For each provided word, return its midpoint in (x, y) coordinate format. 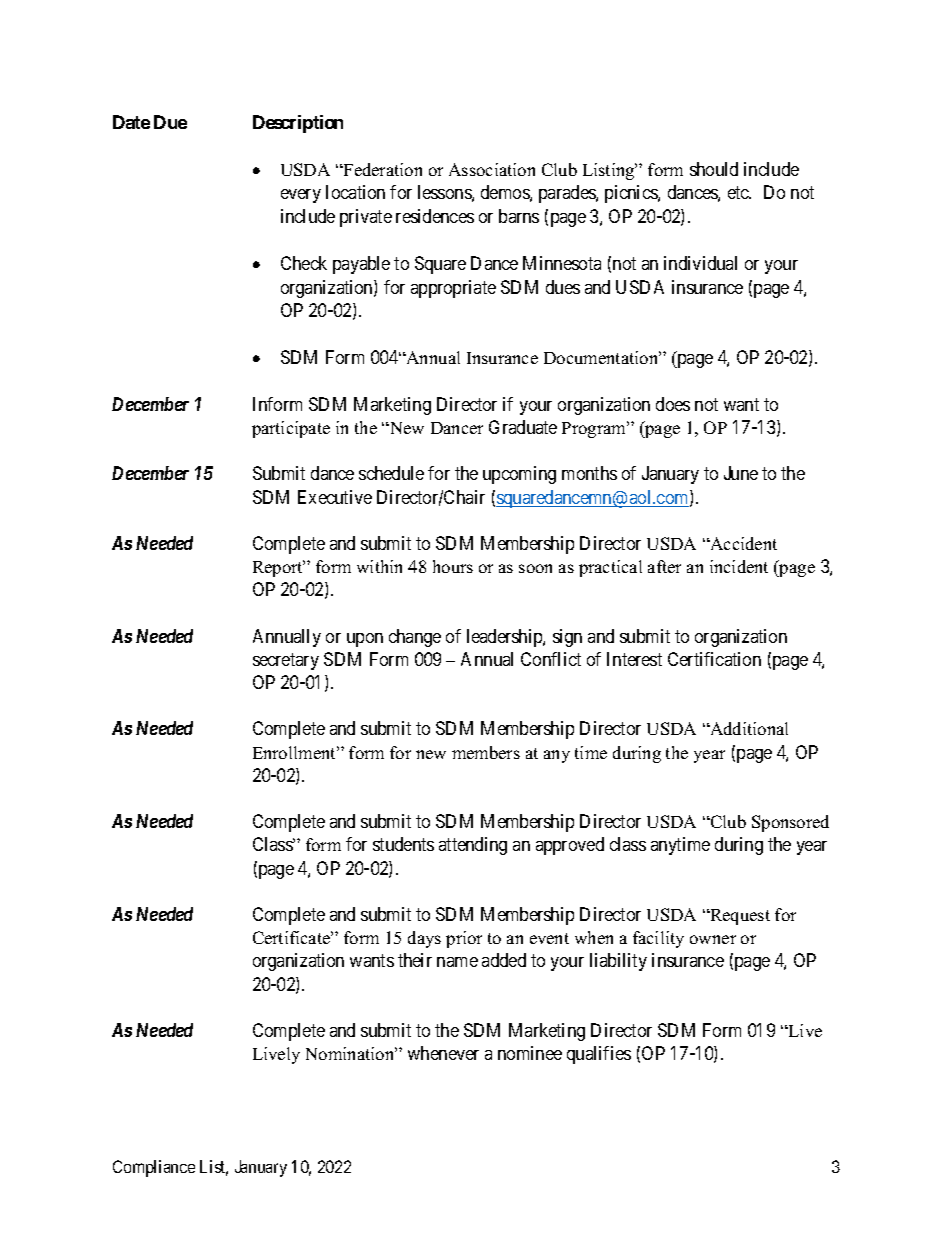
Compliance (154, 1168)
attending (473, 846)
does (673, 404)
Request (739, 917)
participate (291, 429)
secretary (286, 661)
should (714, 169)
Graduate (523, 427)
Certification (714, 659)
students (403, 844)
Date (131, 122)
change (415, 638)
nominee (530, 1053)
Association (492, 169)
